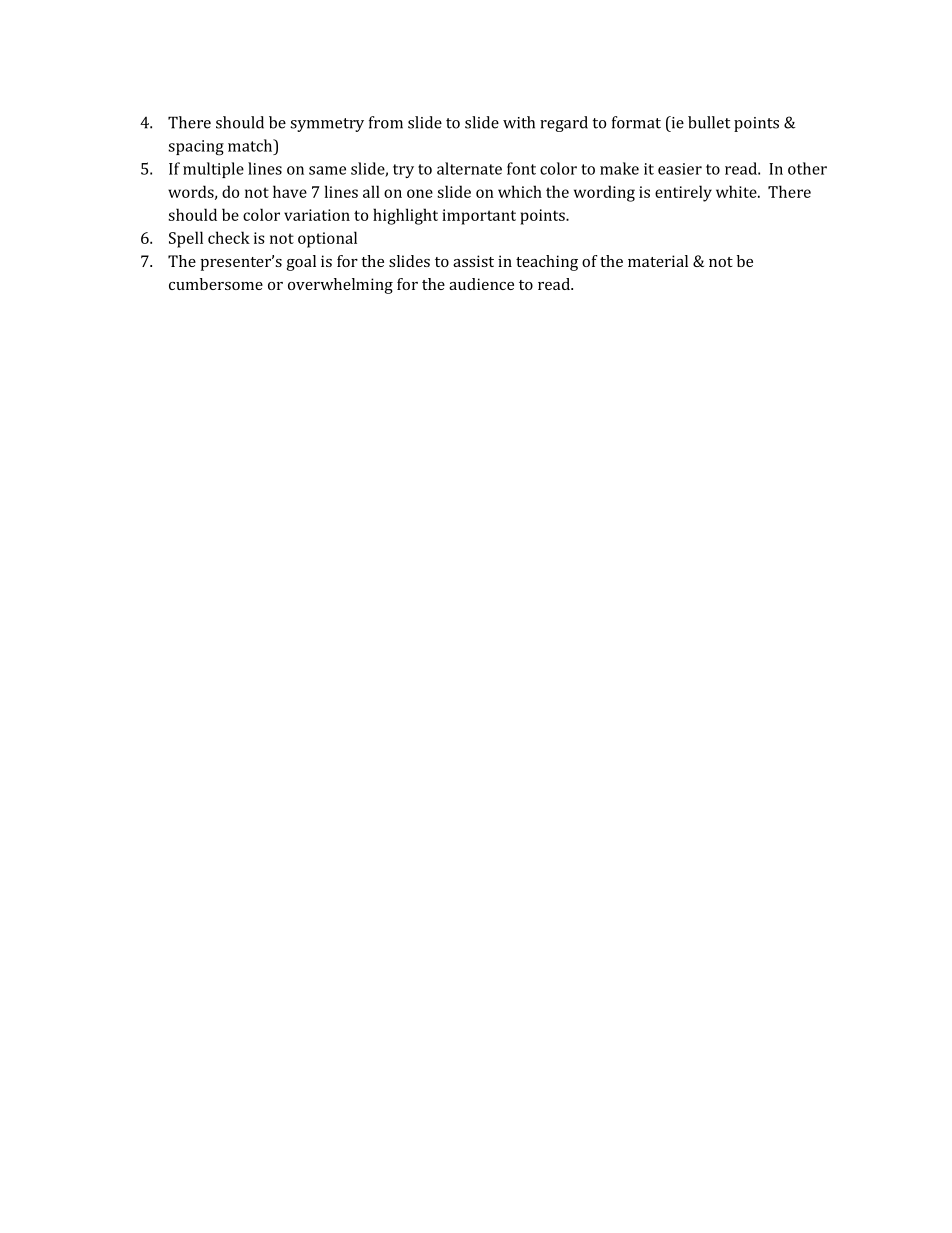 Image resolution: width=952 pixels, height=1233 pixels. Describe the element at coordinates (683, 193) in the screenshot. I see `entirely` at that location.
